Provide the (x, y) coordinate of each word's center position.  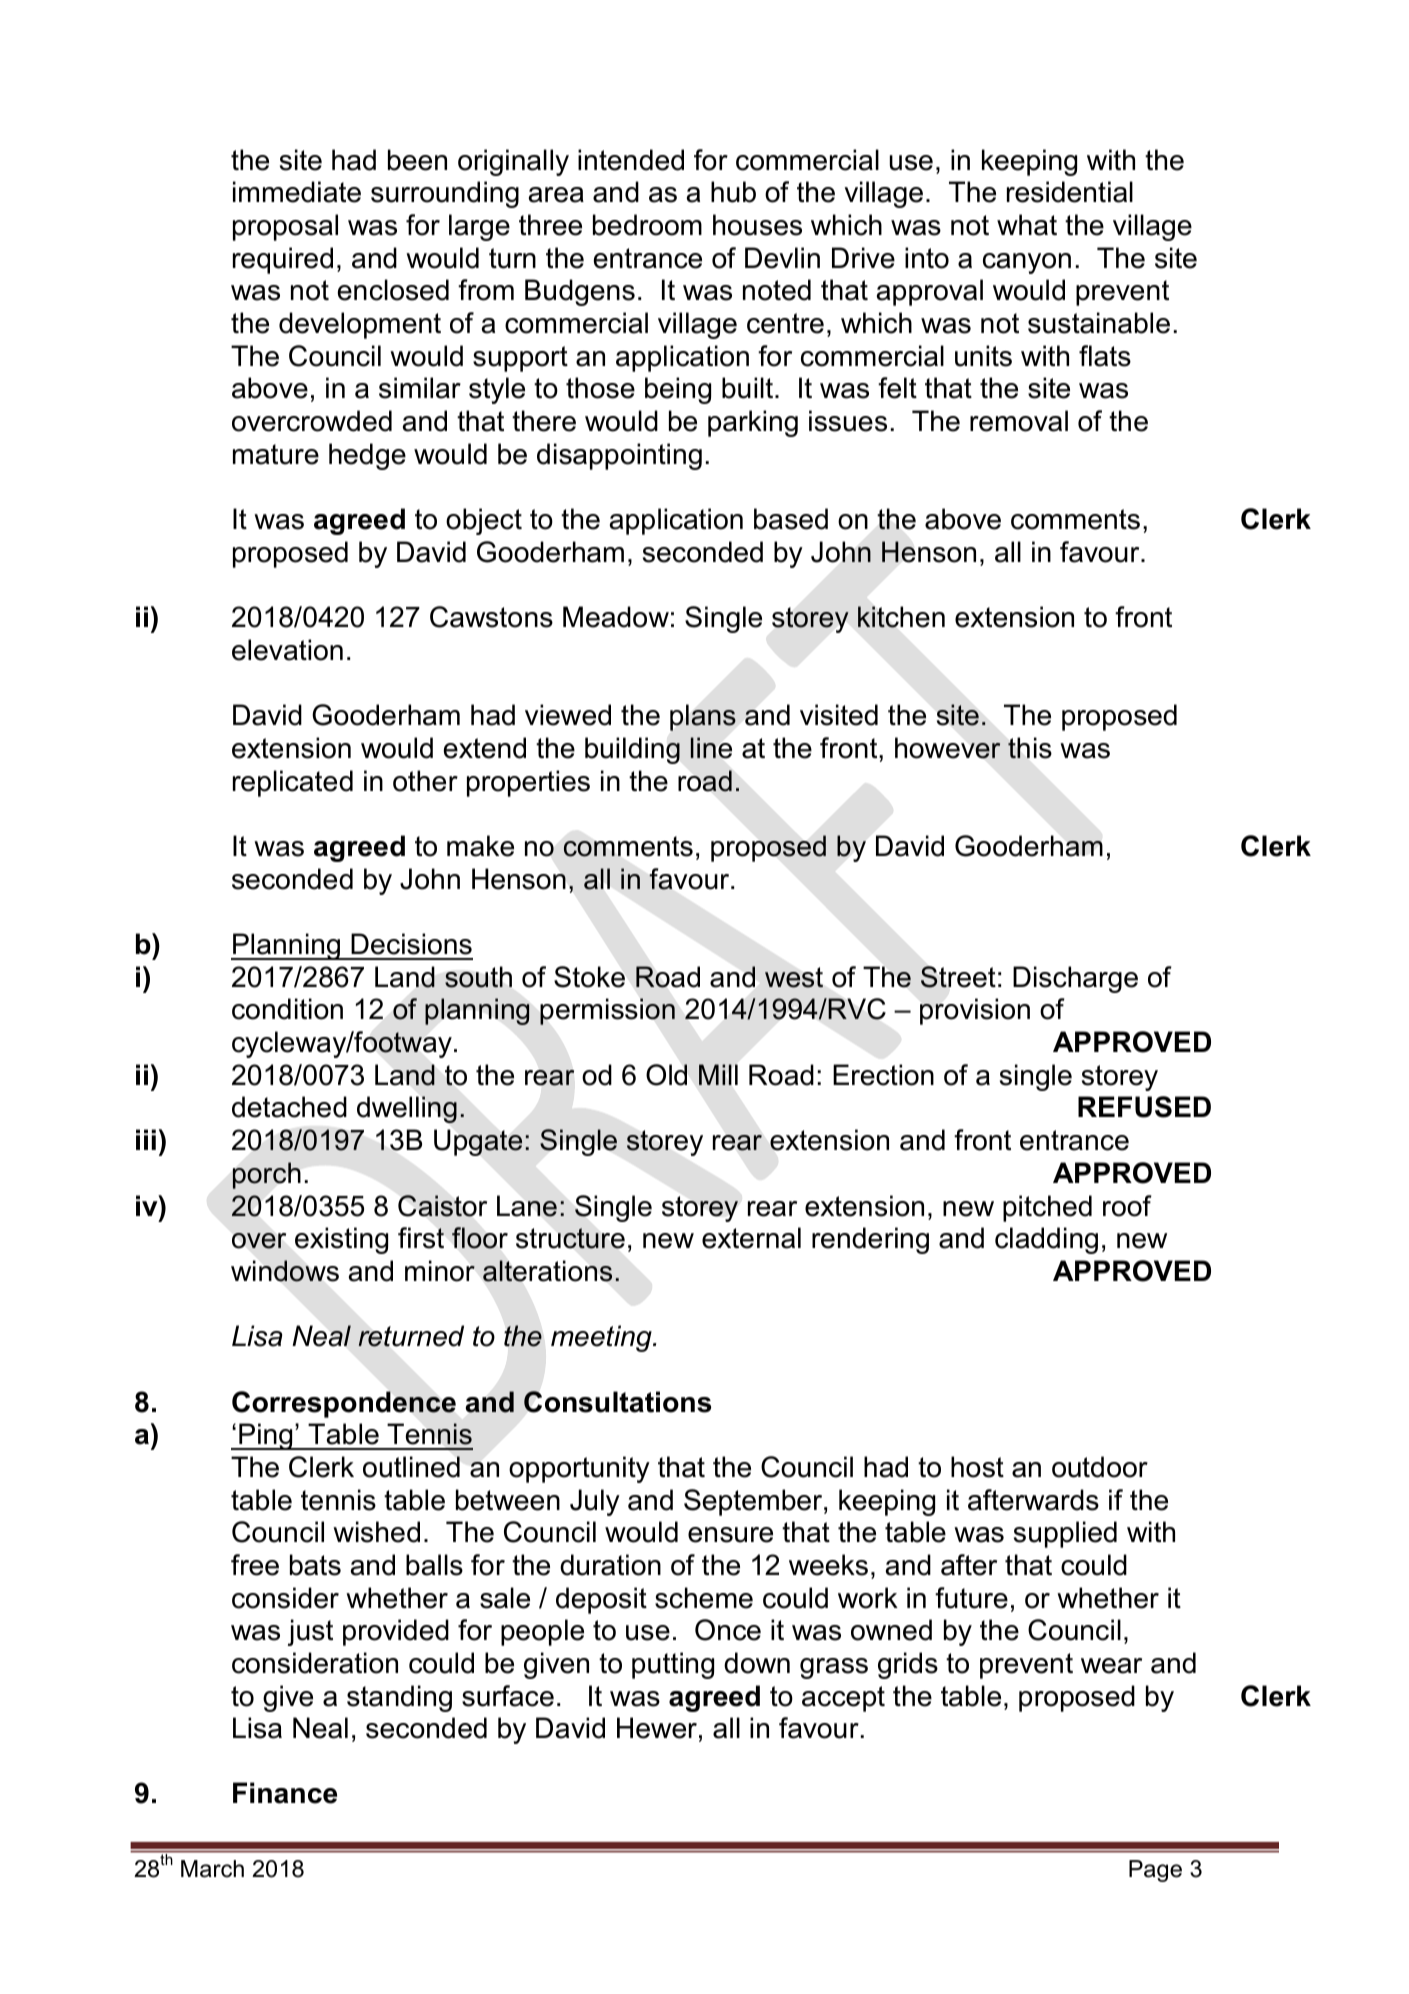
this (1030, 748)
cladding (1046, 1240)
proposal (285, 227)
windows (285, 1271)
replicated (293, 783)
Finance (285, 1793)
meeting (602, 1338)
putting (673, 1665)
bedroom (647, 225)
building (632, 750)
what (1027, 225)
